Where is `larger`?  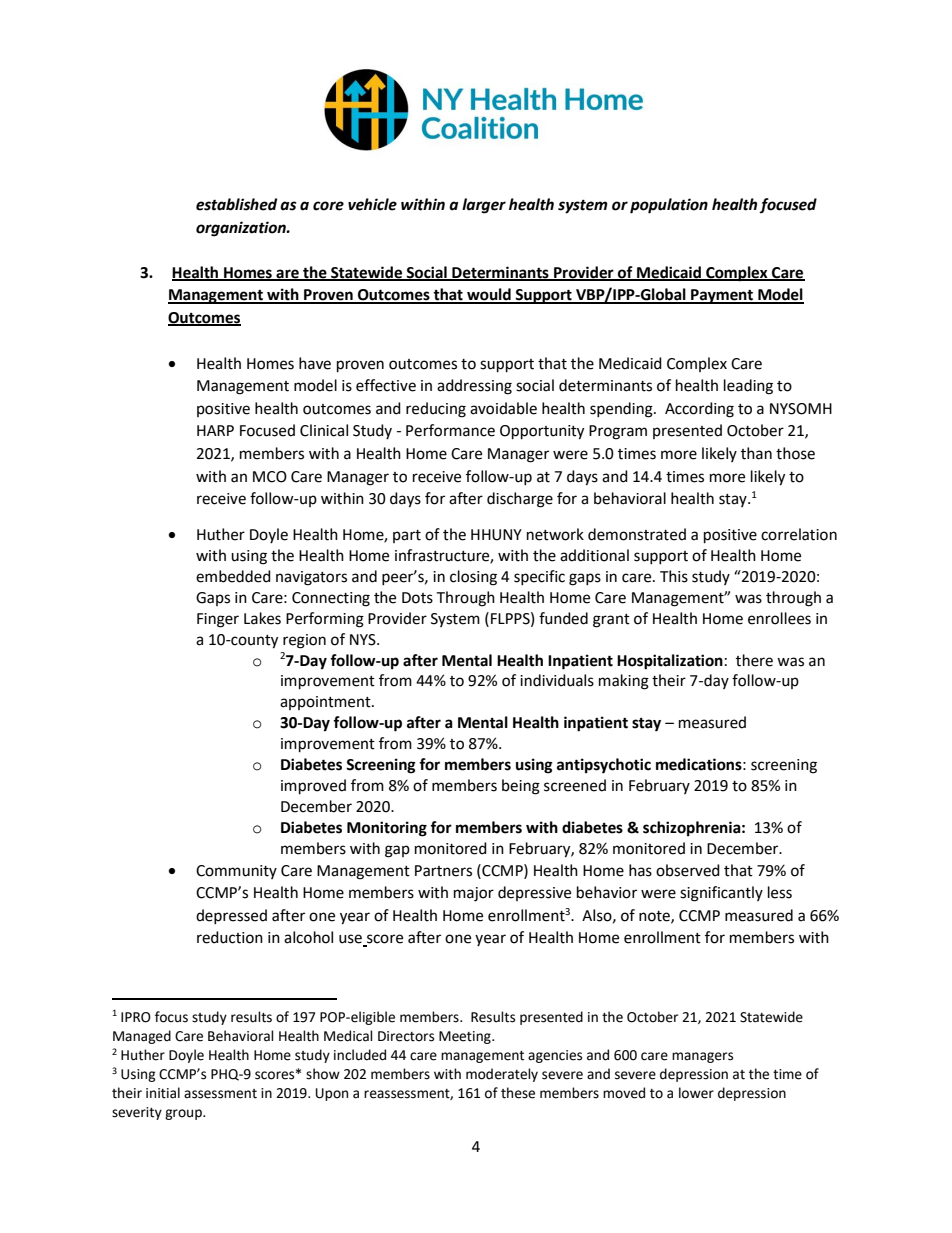
larger is located at coordinates (484, 206).
